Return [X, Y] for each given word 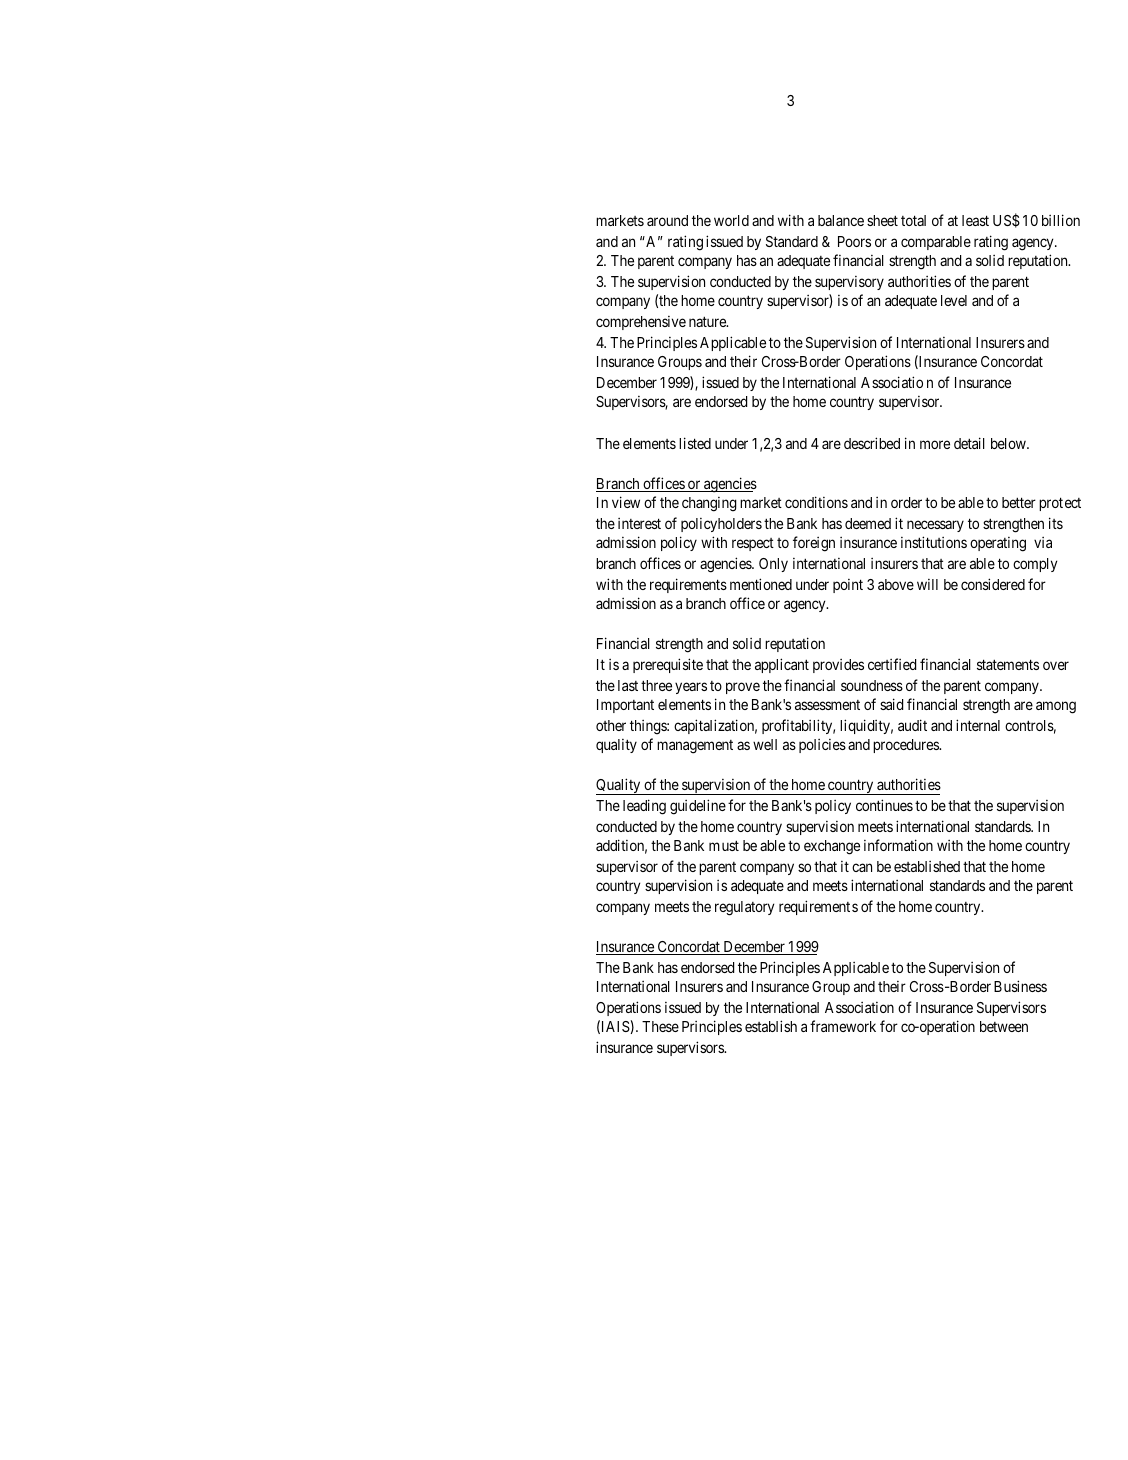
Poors [854, 241]
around [667, 220]
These [660, 1026]
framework [843, 1026]
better [1019, 502]
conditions [816, 502]
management [695, 747]
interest [639, 523]
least [975, 220]
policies [822, 746]
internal [978, 725]
